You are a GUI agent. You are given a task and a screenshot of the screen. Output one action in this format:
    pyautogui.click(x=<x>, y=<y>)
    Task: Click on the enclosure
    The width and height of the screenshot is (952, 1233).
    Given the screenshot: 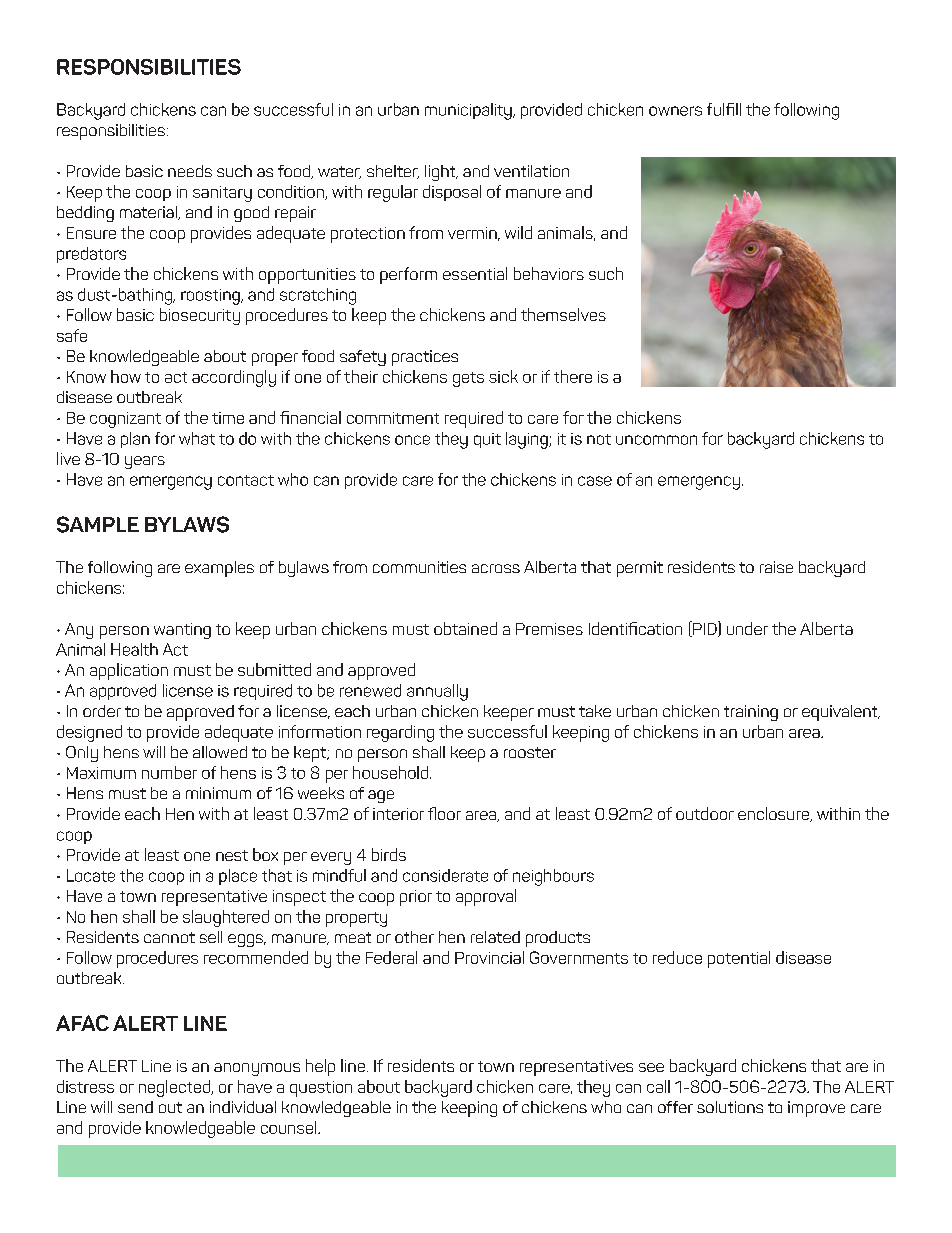 What is the action you would take?
    pyautogui.click(x=775, y=814)
